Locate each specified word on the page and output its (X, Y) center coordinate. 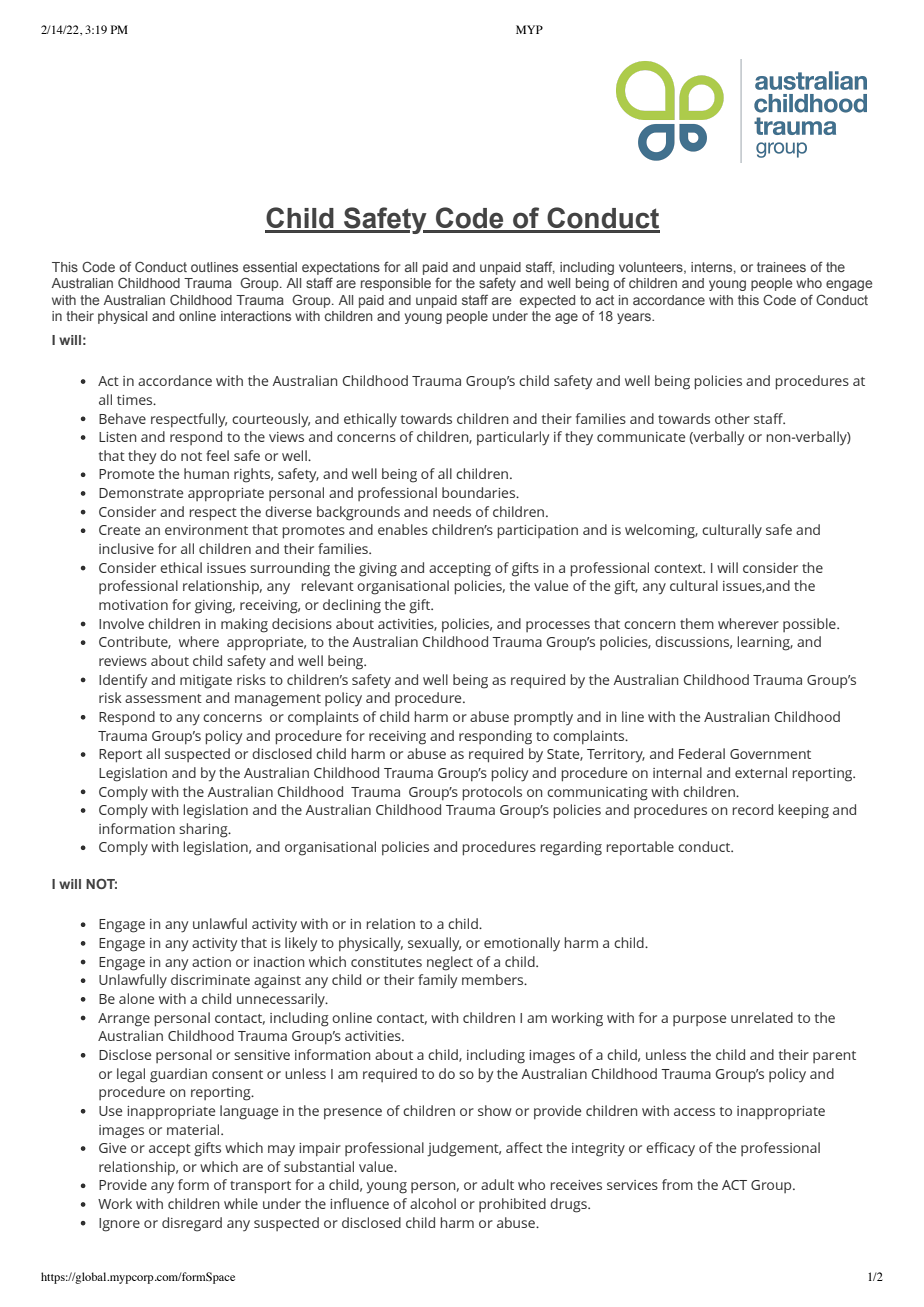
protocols (492, 793)
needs (452, 511)
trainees (781, 267)
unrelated (762, 1017)
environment (206, 530)
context (679, 568)
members (494, 979)
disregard (192, 1224)
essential (270, 267)
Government (770, 754)
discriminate (210, 979)
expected (547, 301)
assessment (163, 698)
